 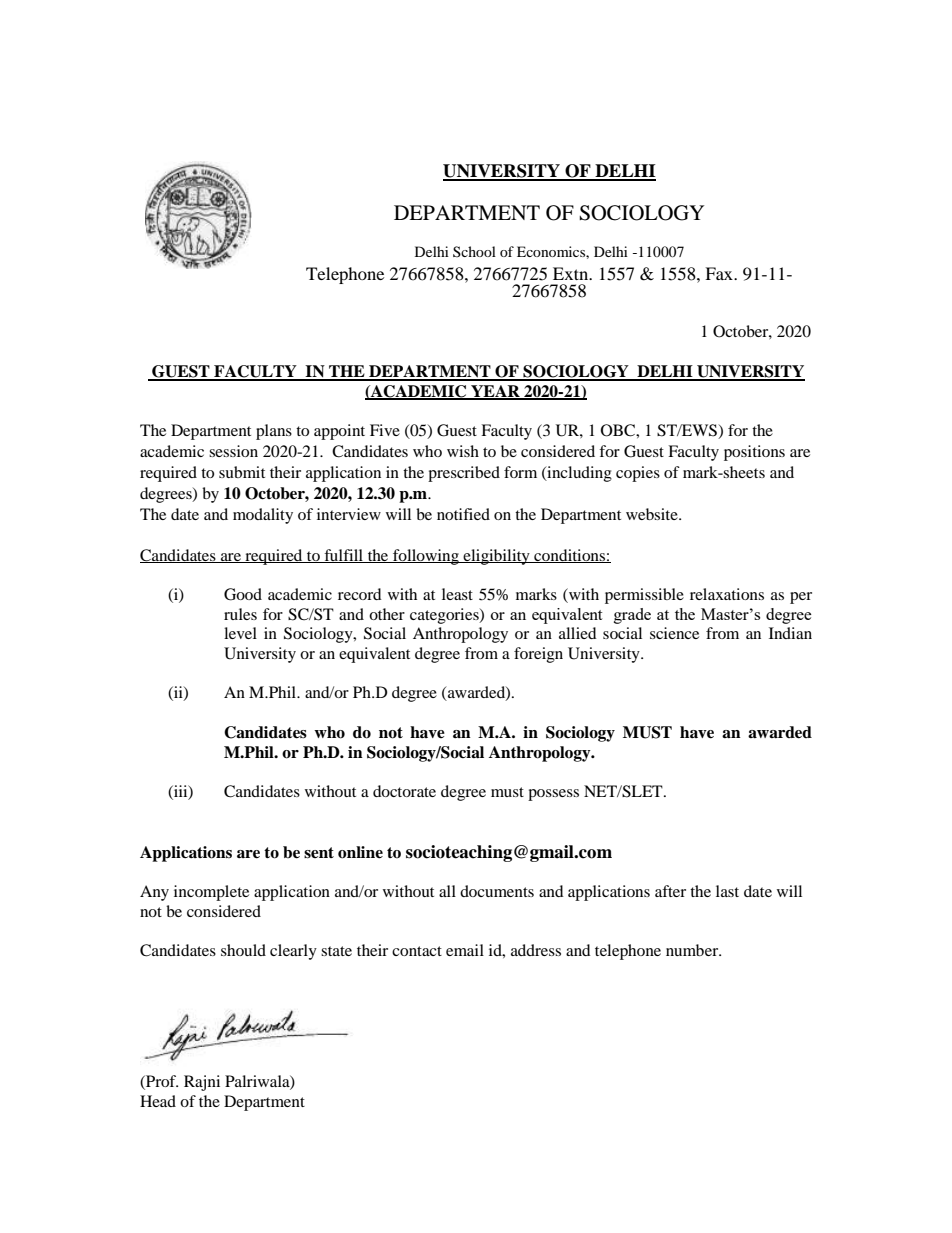 I want to click on doctorate, so click(x=404, y=791).
